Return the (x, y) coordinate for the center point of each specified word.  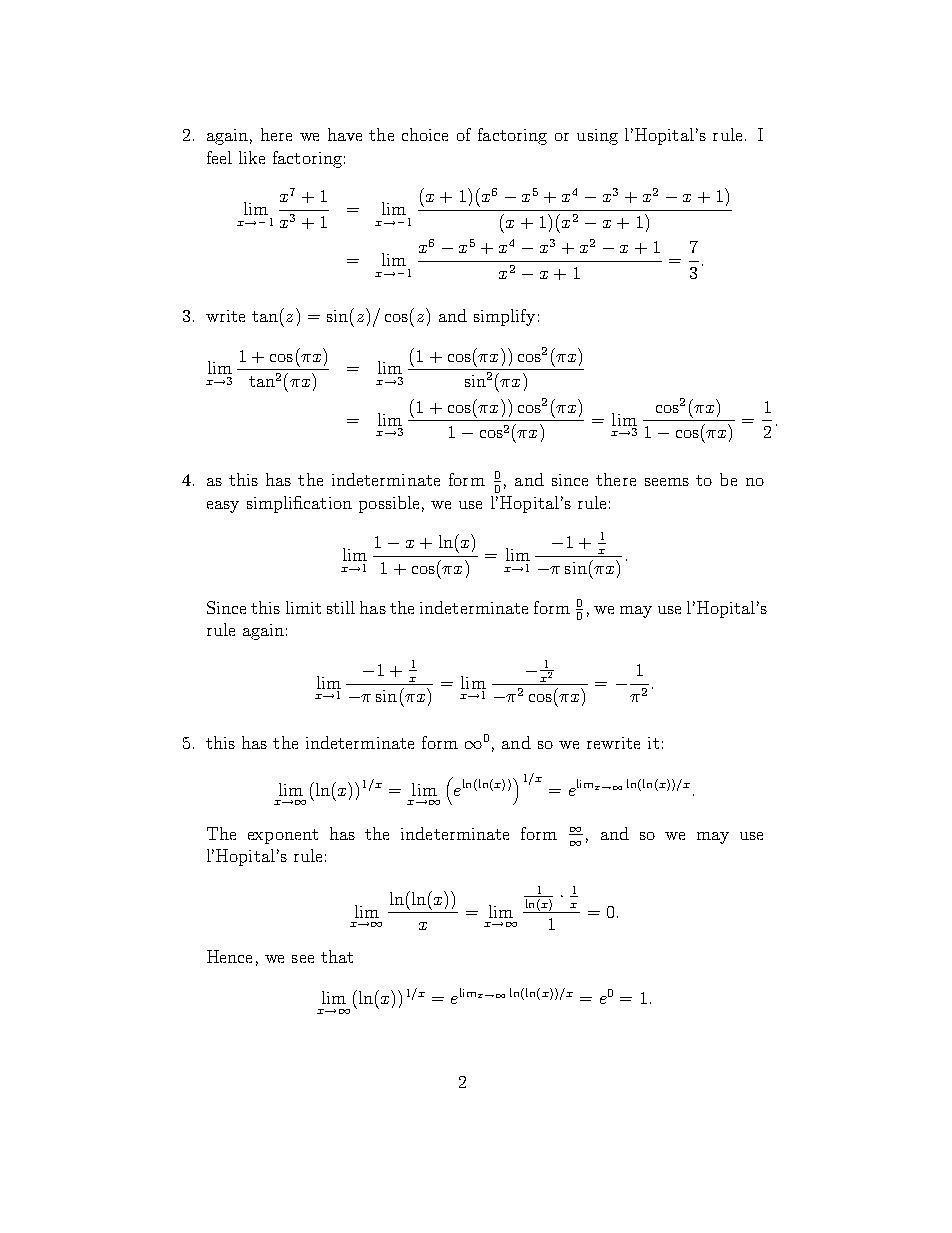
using (597, 137)
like (252, 157)
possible (389, 504)
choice (425, 134)
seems (667, 482)
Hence (229, 956)
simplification (299, 504)
